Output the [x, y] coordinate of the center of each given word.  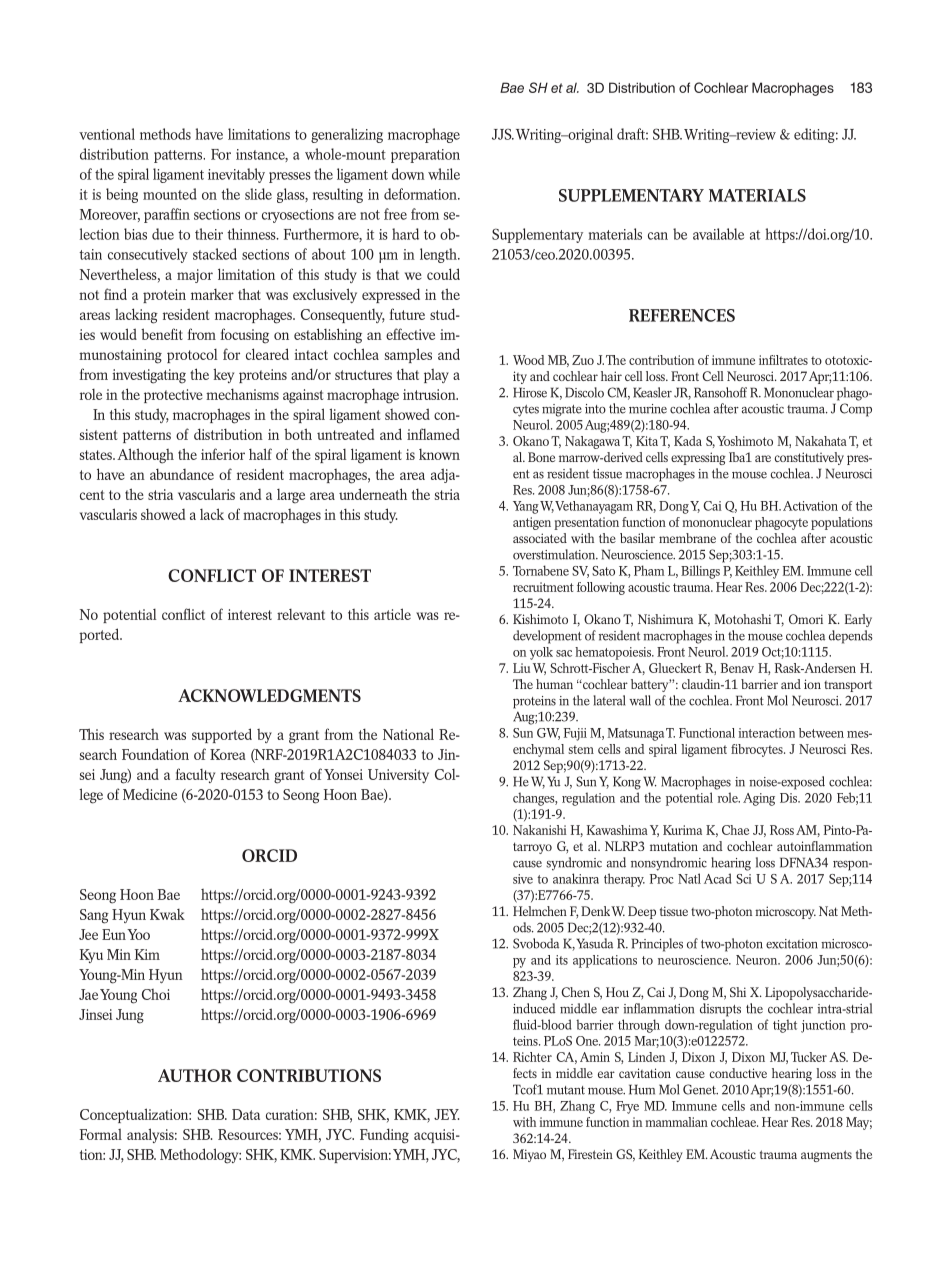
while [444, 174]
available [718, 234]
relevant [301, 614]
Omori [806, 619]
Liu [521, 668]
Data [246, 1114]
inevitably [236, 175]
